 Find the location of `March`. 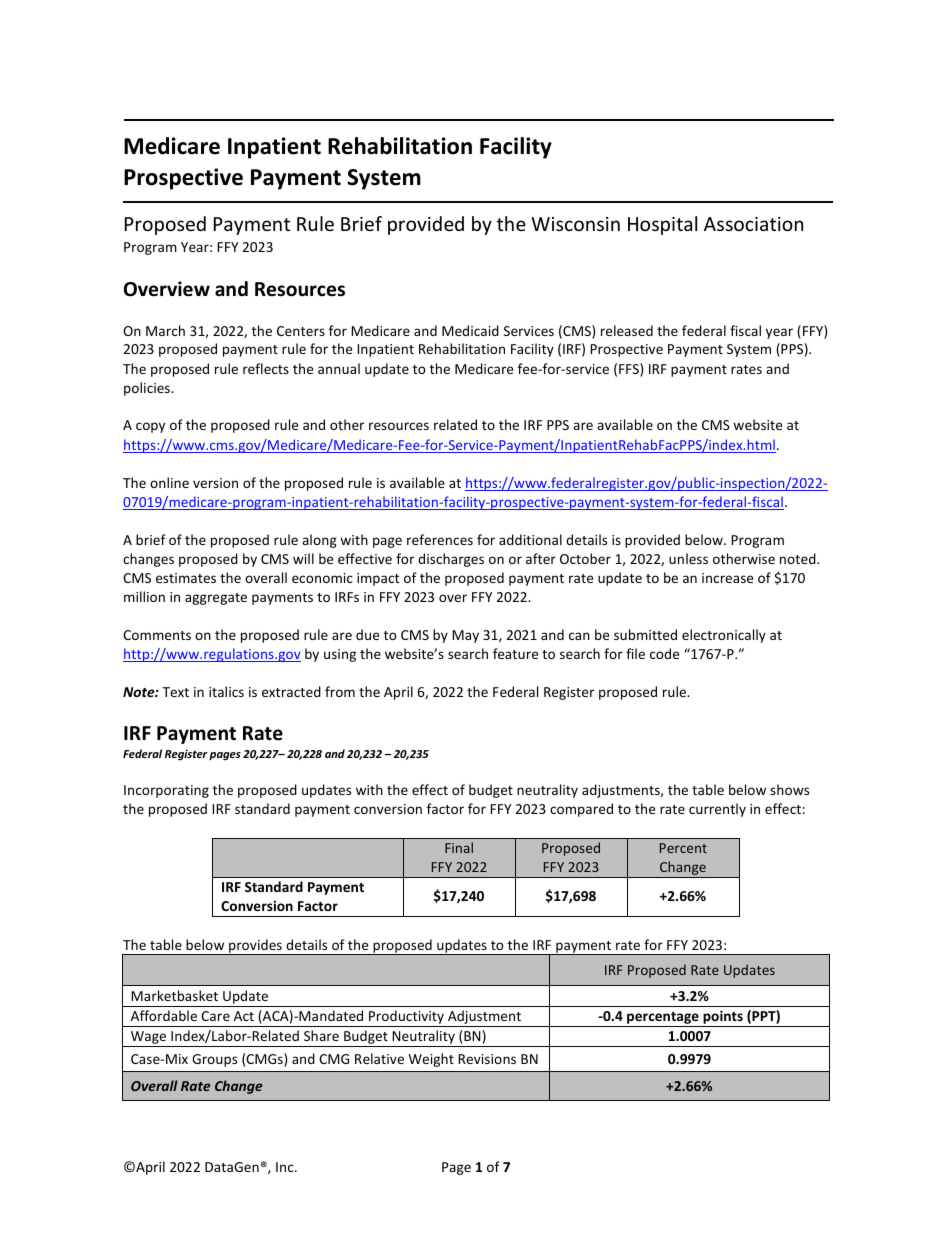

March is located at coordinates (165, 330).
